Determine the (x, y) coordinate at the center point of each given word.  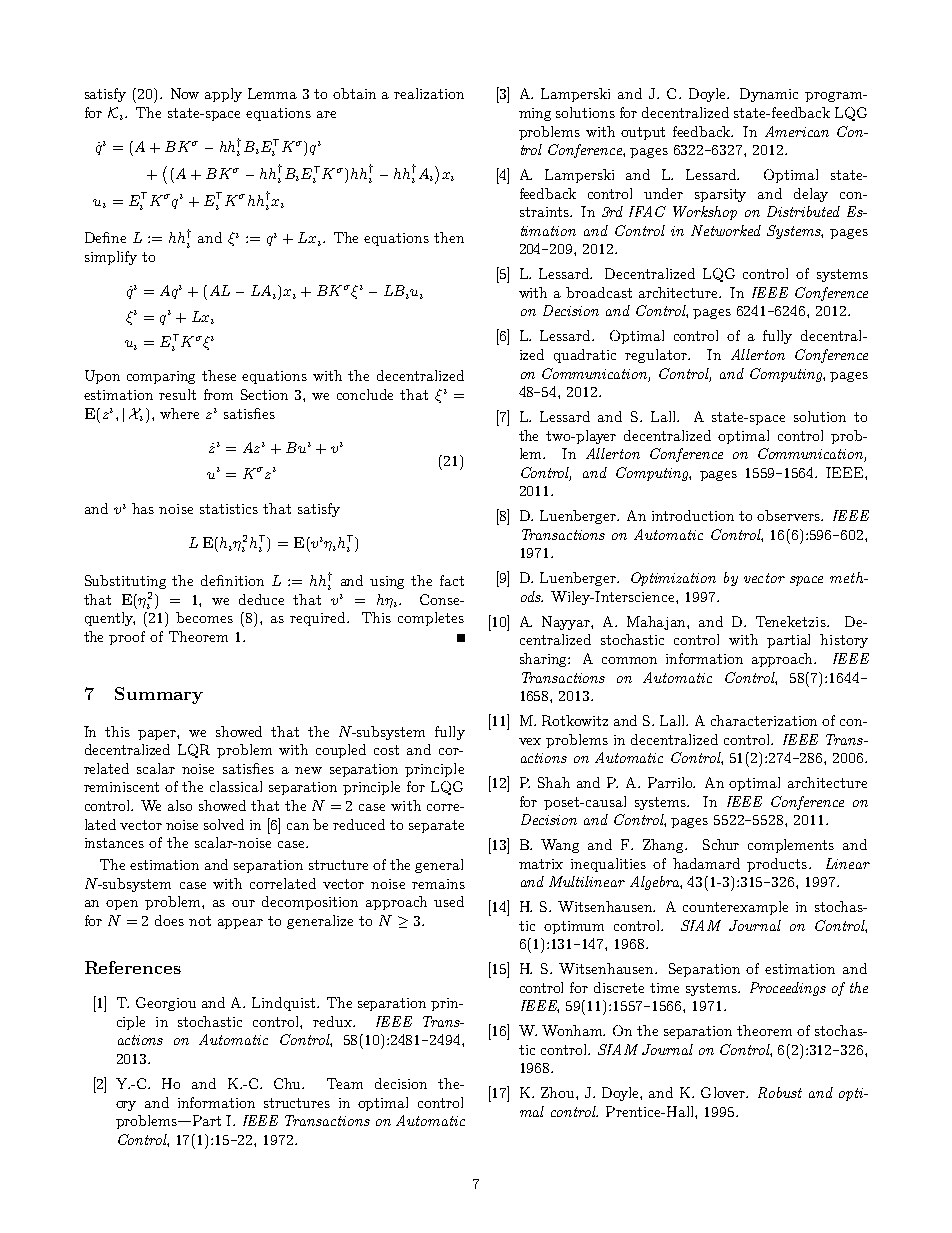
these (219, 375)
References (133, 967)
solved (224, 824)
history (844, 641)
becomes (204, 617)
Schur (721, 844)
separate (436, 826)
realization (429, 93)
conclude (365, 394)
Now (185, 93)
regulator (657, 356)
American (797, 131)
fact (452, 580)
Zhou (559, 1092)
